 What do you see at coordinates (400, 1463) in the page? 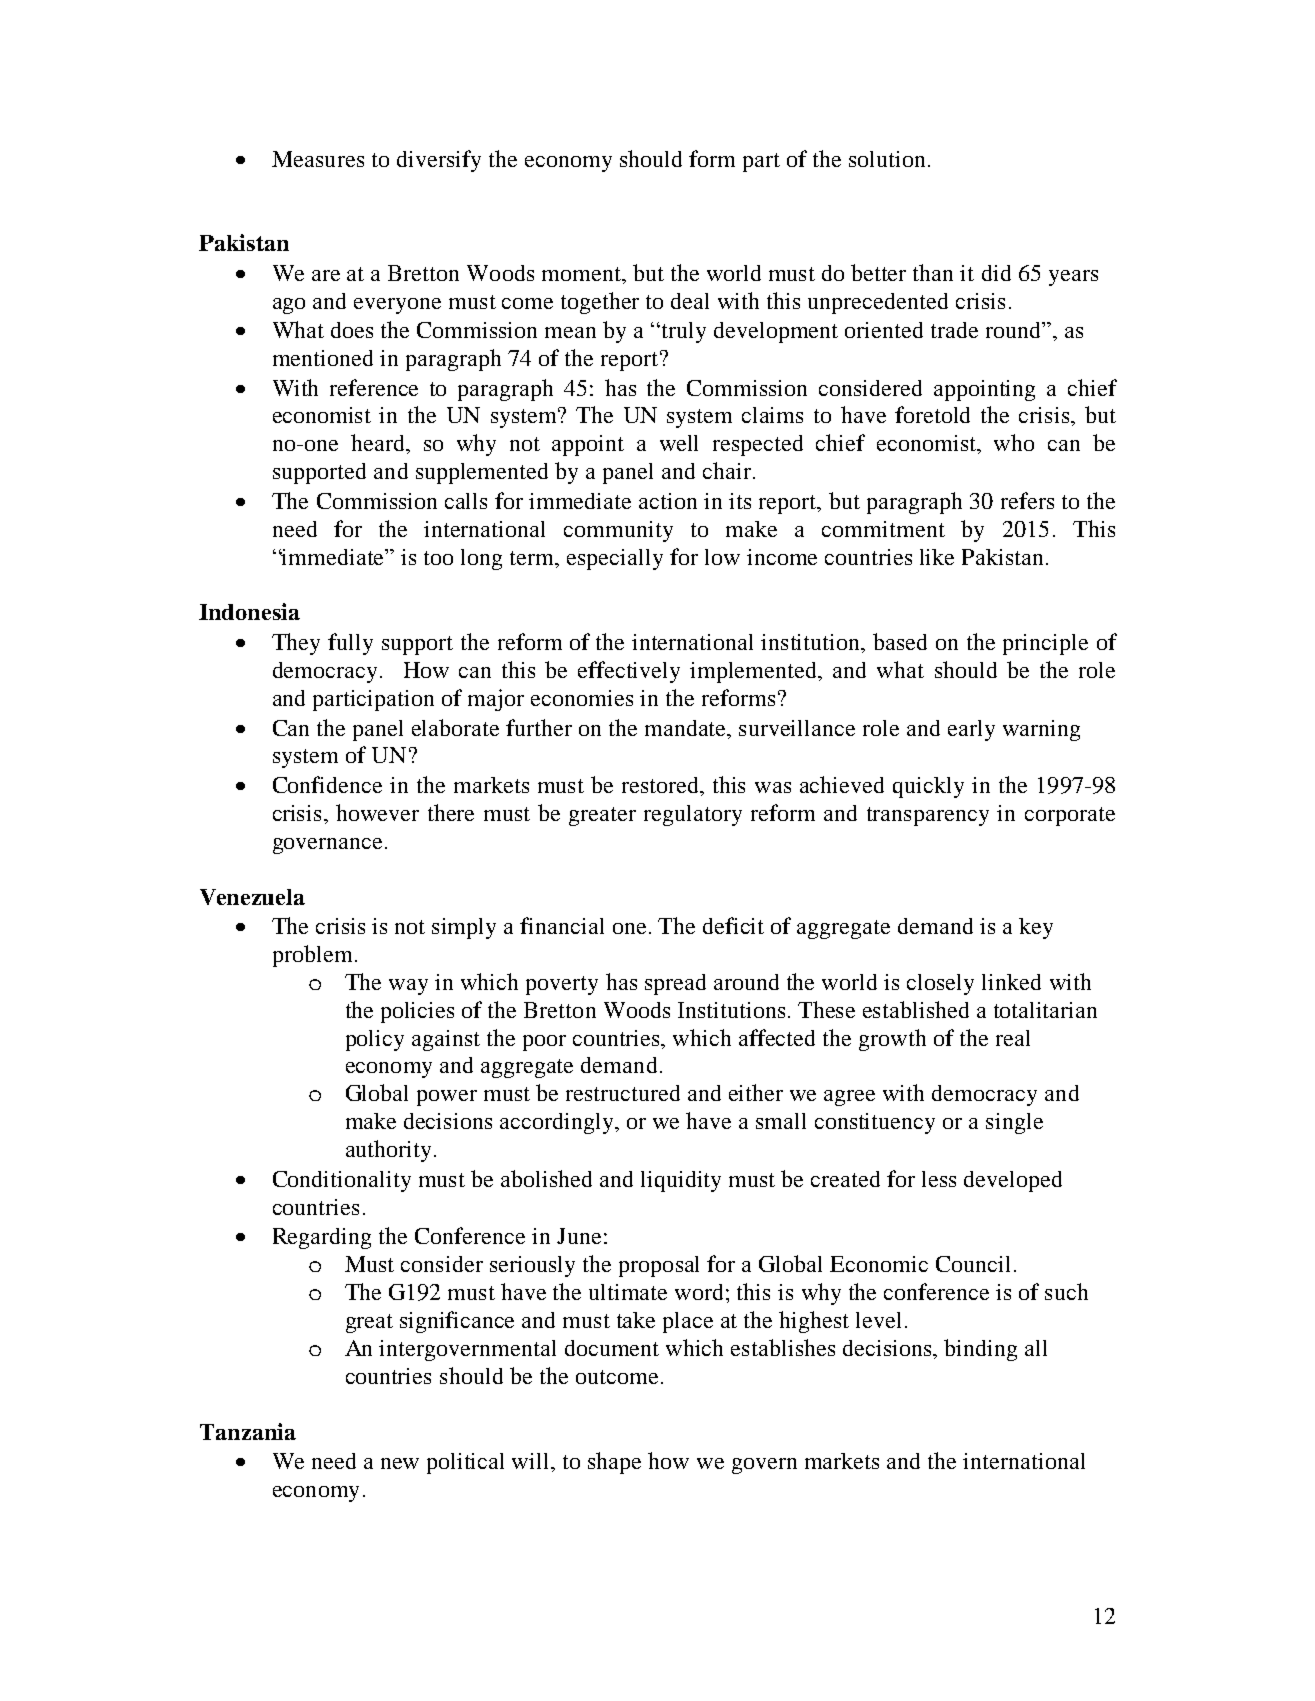
I see `new` at bounding box center [400, 1463].
